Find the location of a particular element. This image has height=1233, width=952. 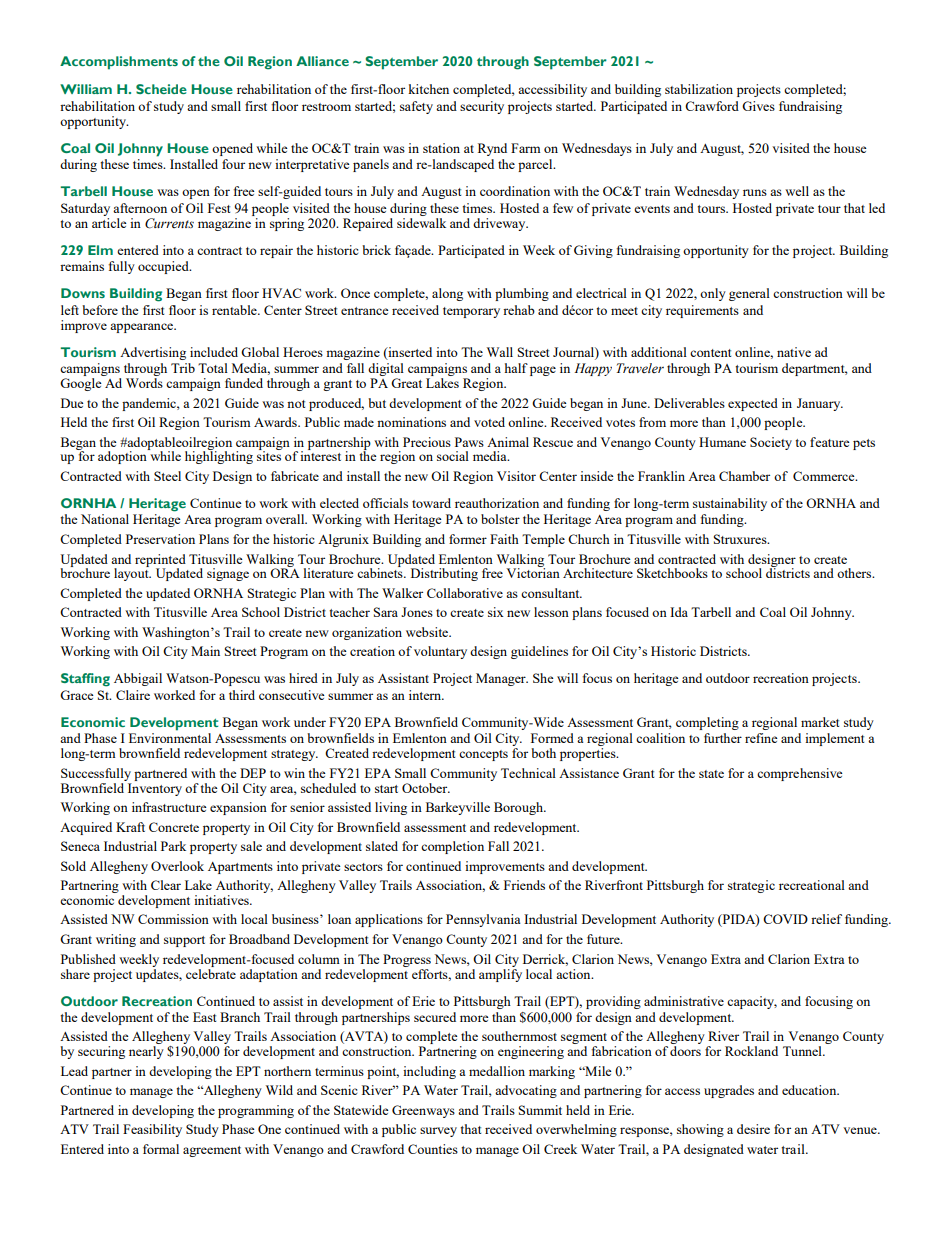

survey is located at coordinates (438, 1132).
